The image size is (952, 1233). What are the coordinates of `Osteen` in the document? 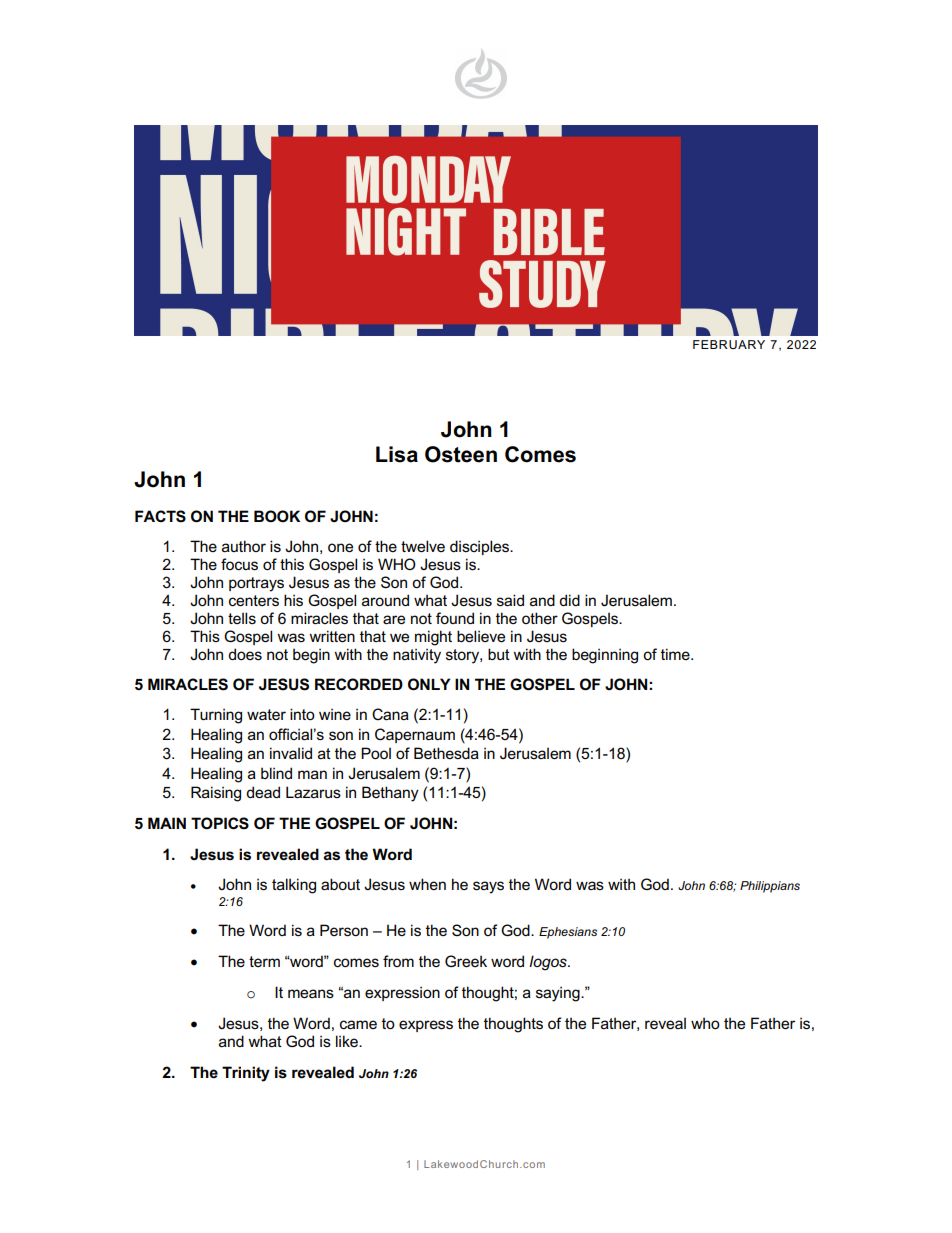 It's located at (461, 454).
